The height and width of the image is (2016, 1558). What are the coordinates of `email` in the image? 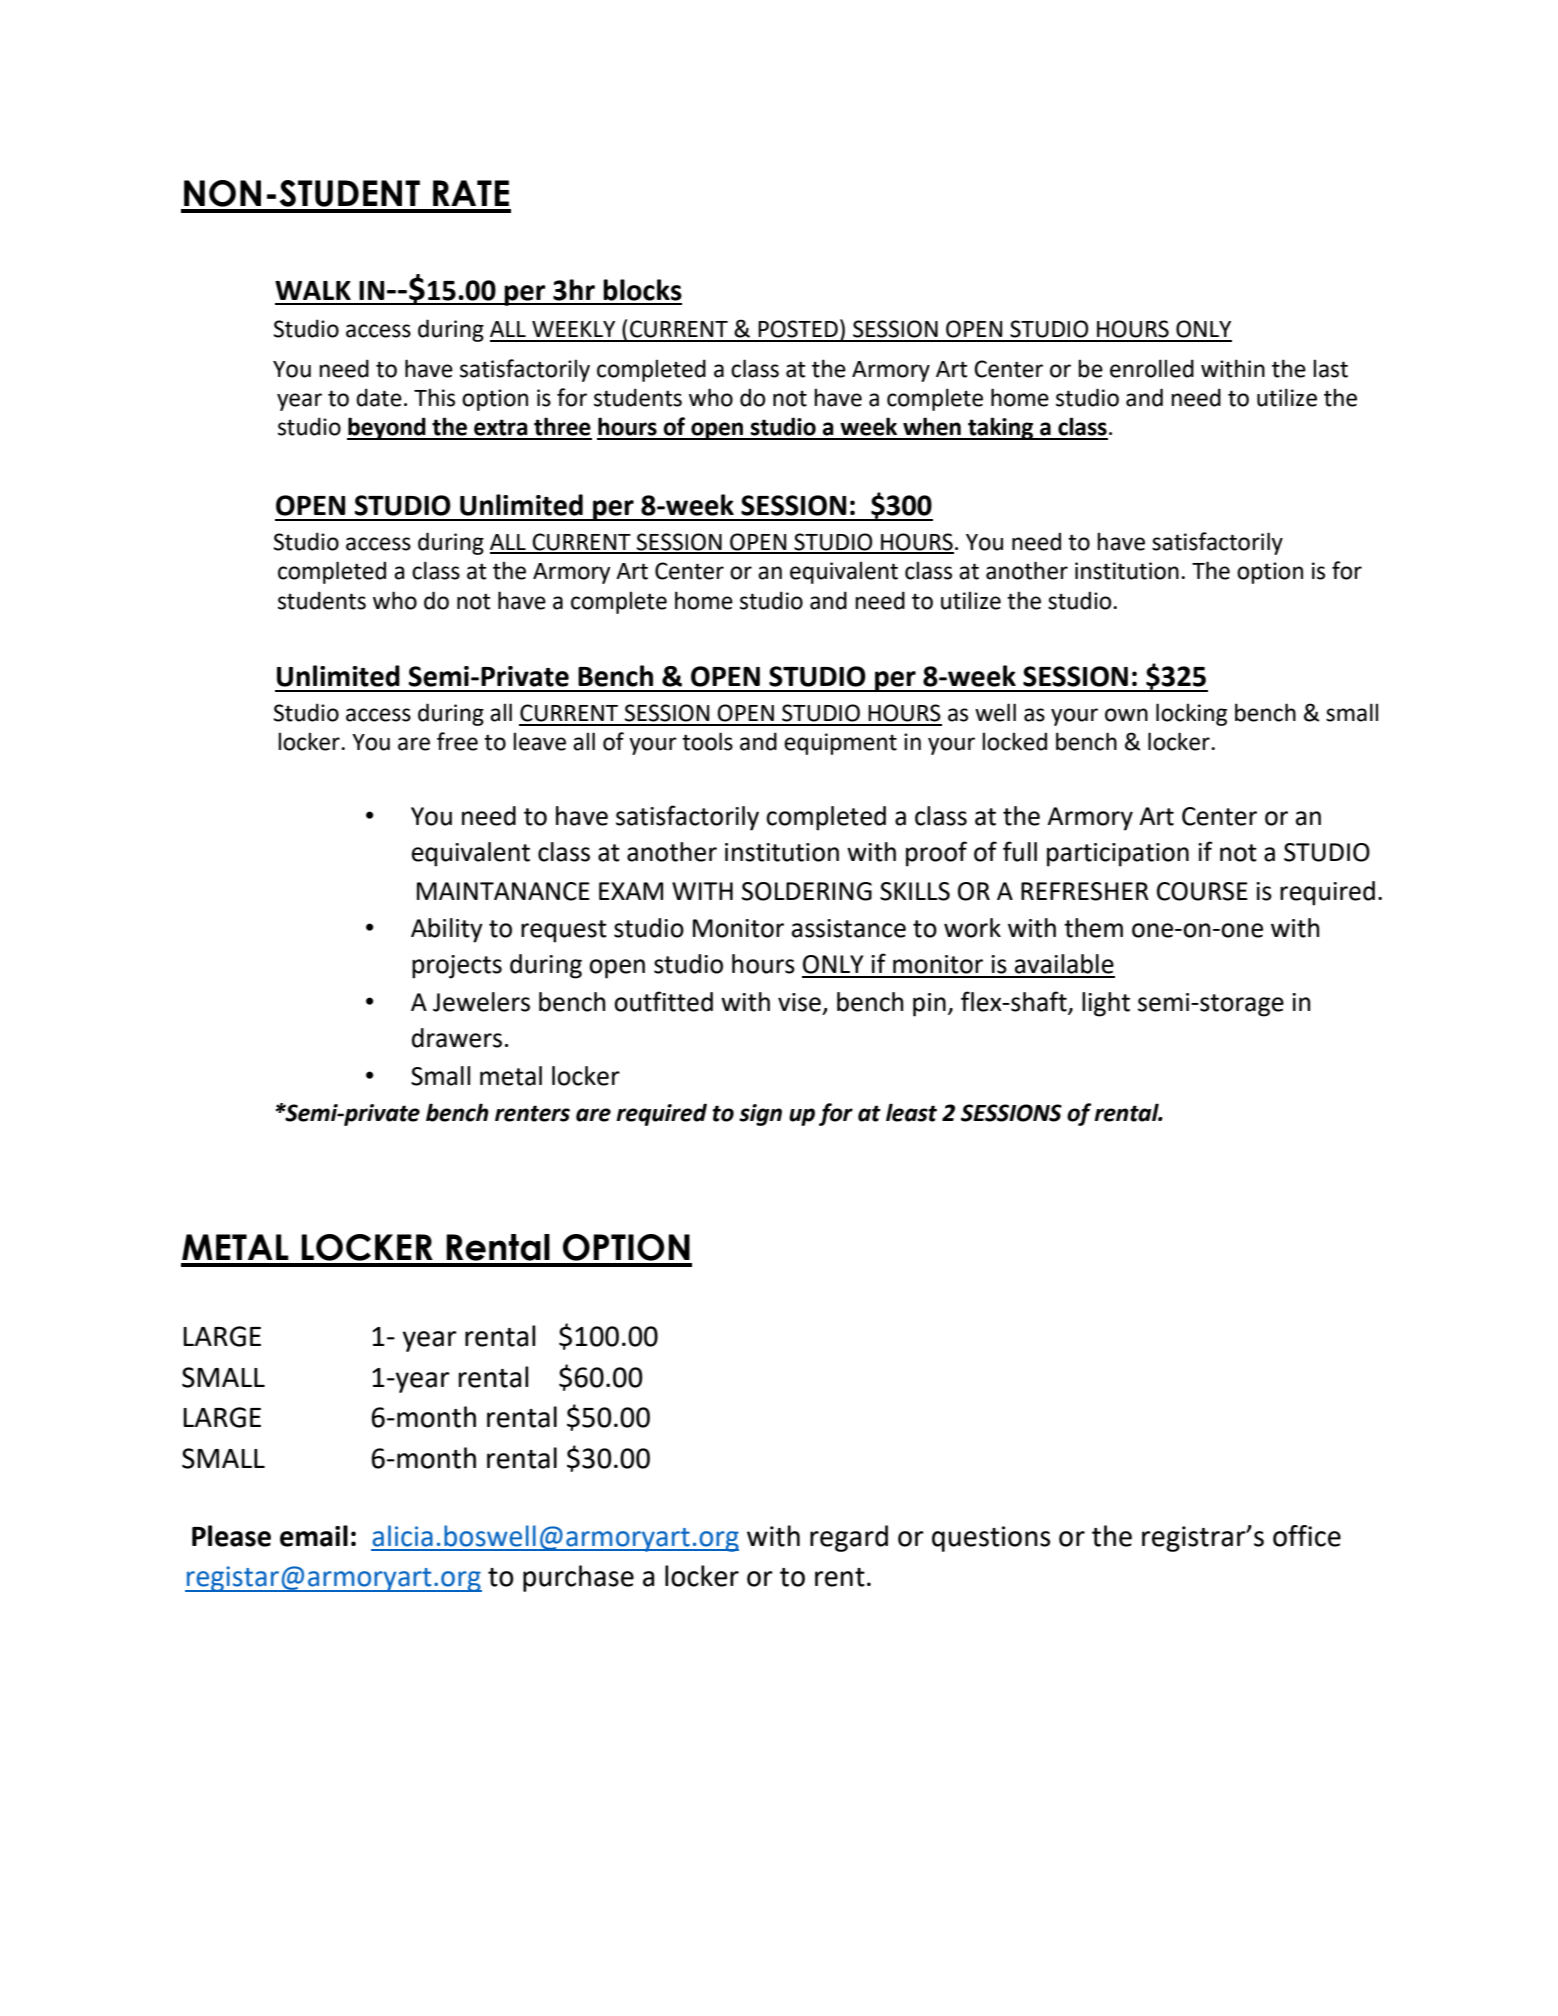 It's located at (314, 1536).
